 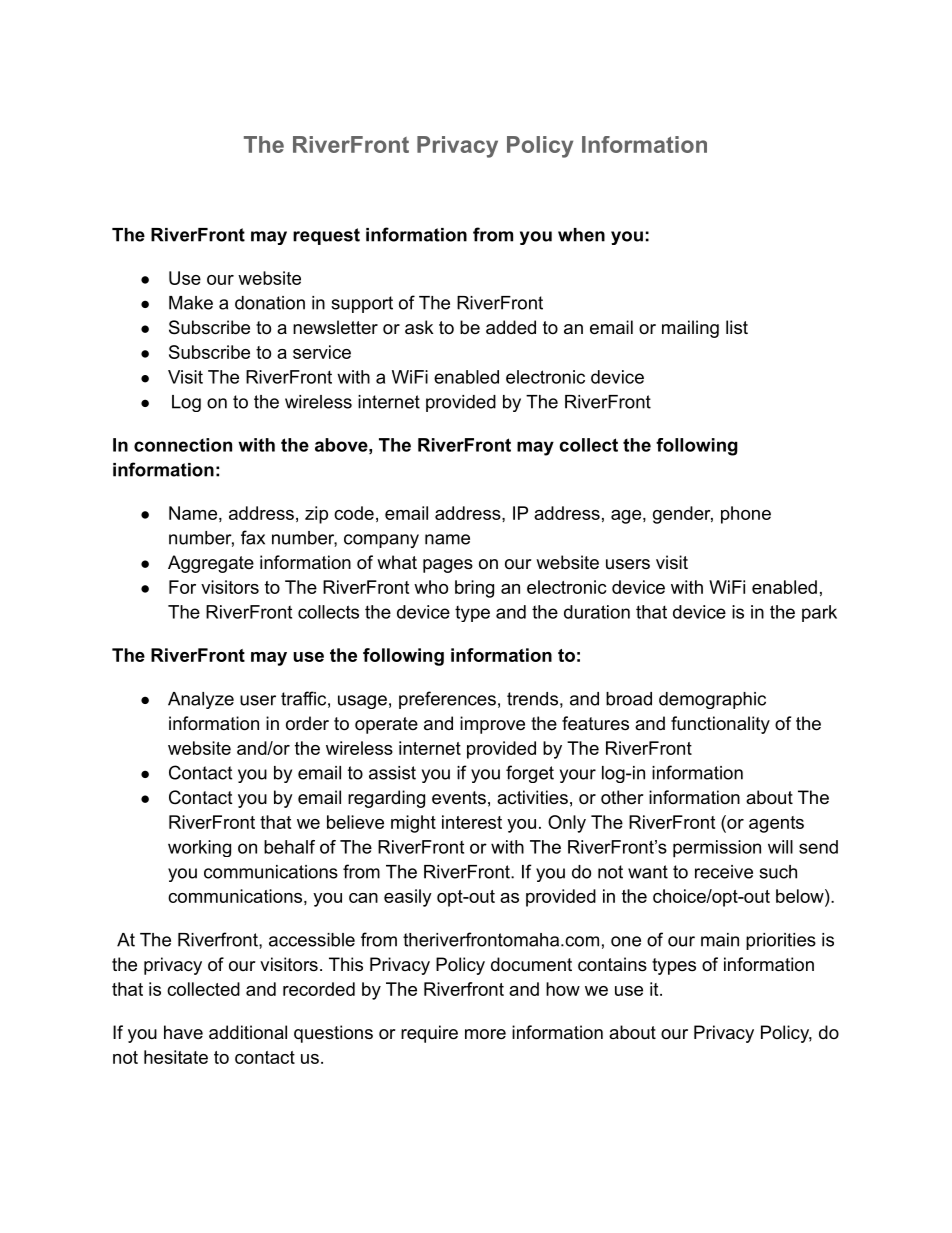 What do you see at coordinates (448, 566) in the image?
I see `pages` at bounding box center [448, 566].
